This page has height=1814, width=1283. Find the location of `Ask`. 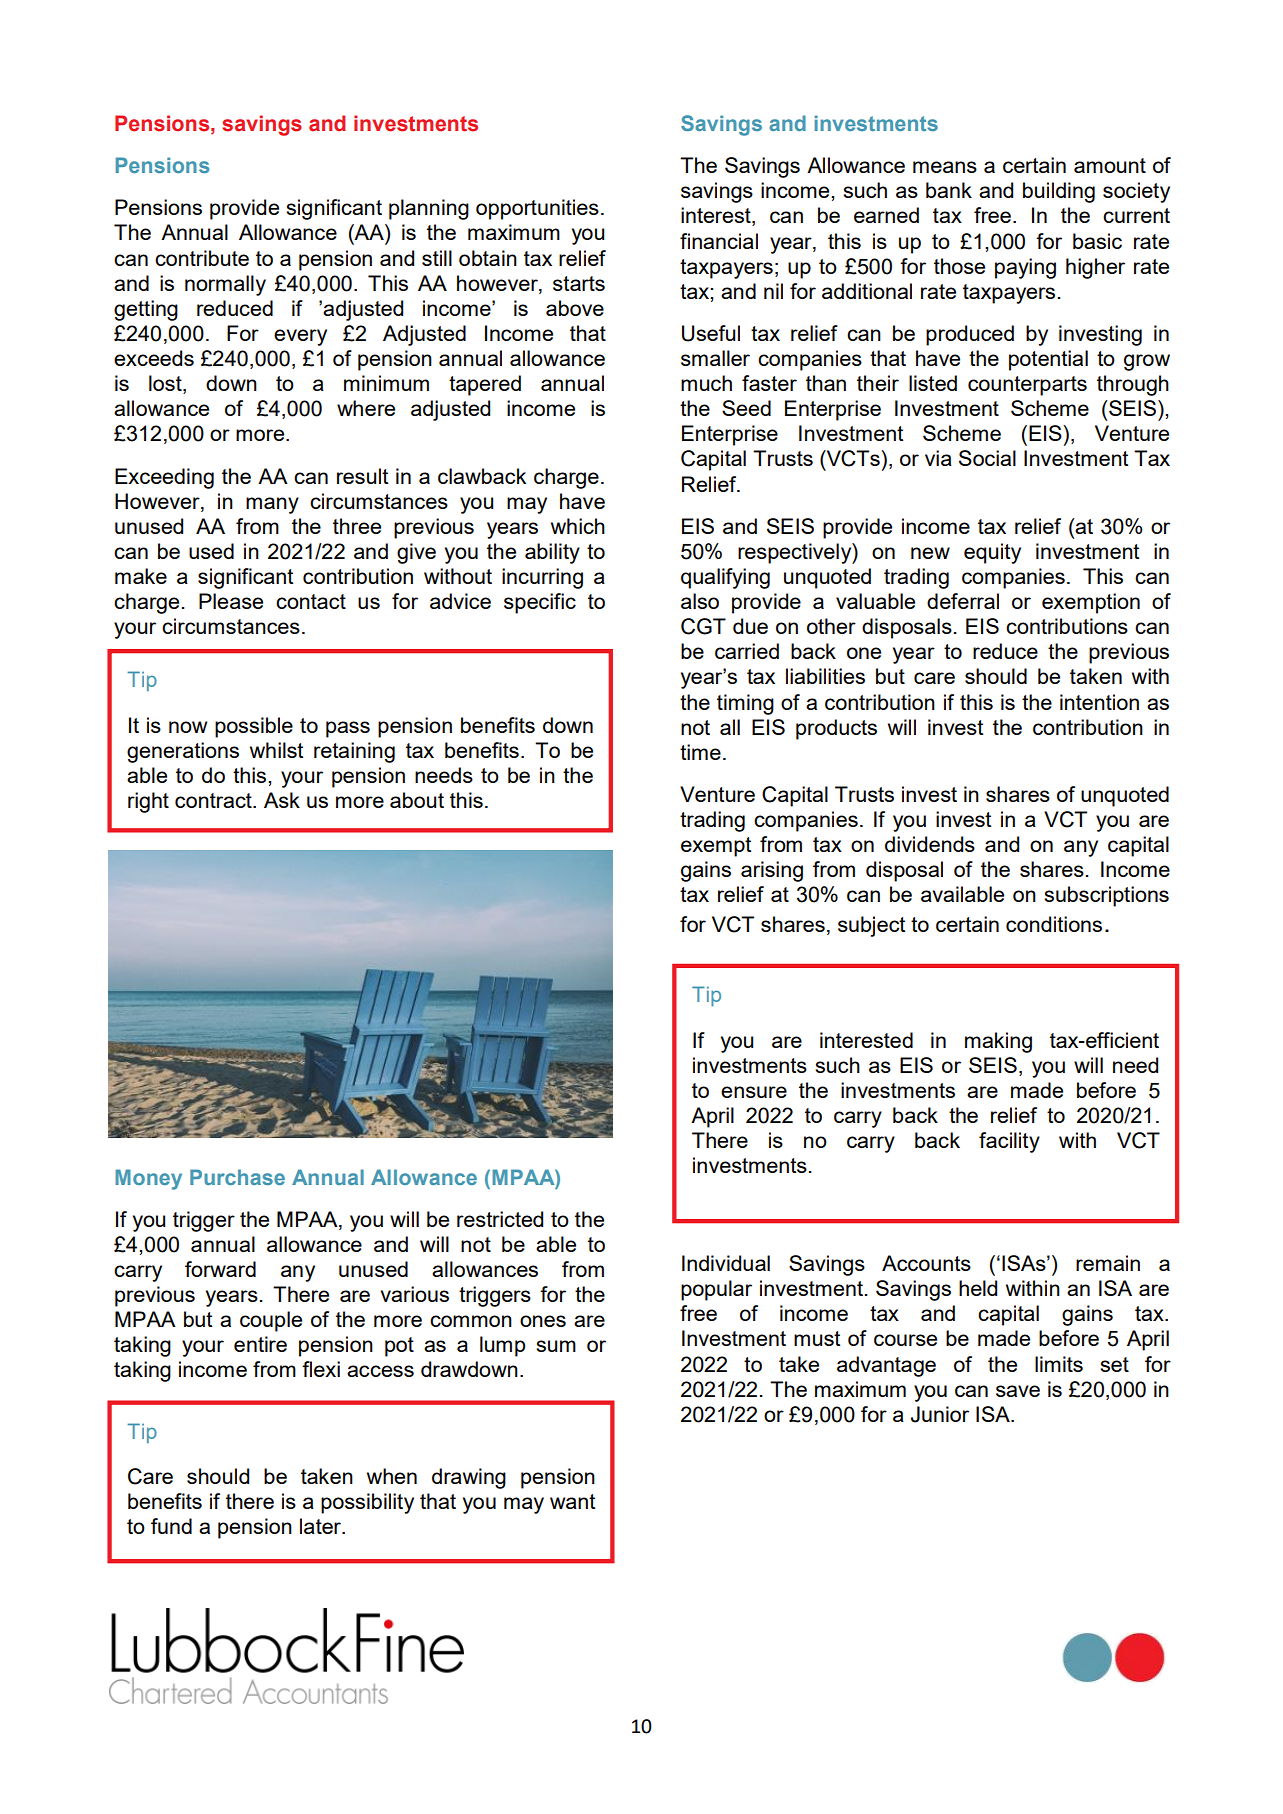

Ask is located at coordinates (282, 800).
